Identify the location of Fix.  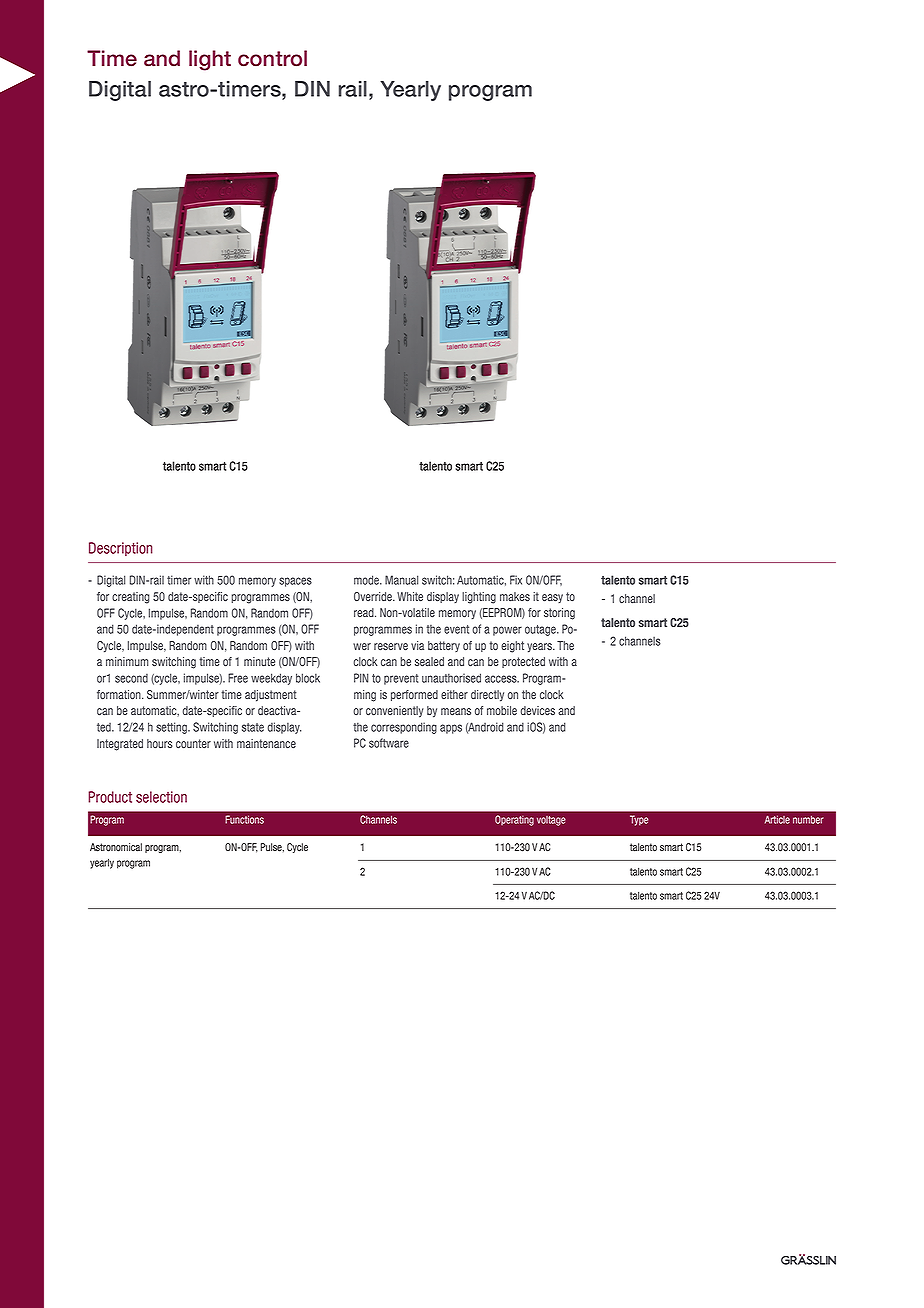
(516, 580).
